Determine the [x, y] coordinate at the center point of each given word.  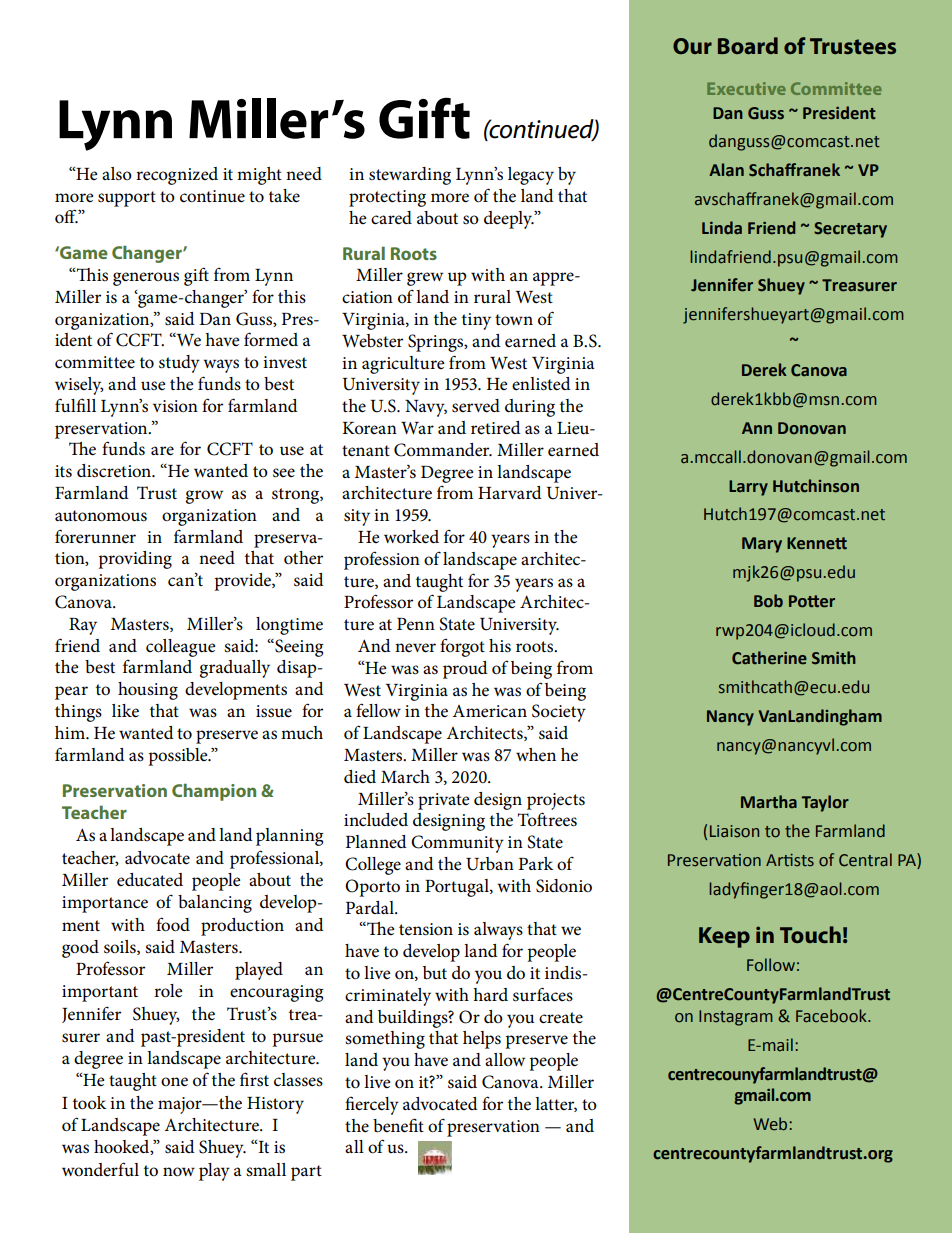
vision [175, 406]
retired [496, 428]
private [444, 801]
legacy [531, 176]
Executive [746, 88]
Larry [748, 488]
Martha [769, 802]
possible [179, 757]
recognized [177, 176]
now [179, 1172]
